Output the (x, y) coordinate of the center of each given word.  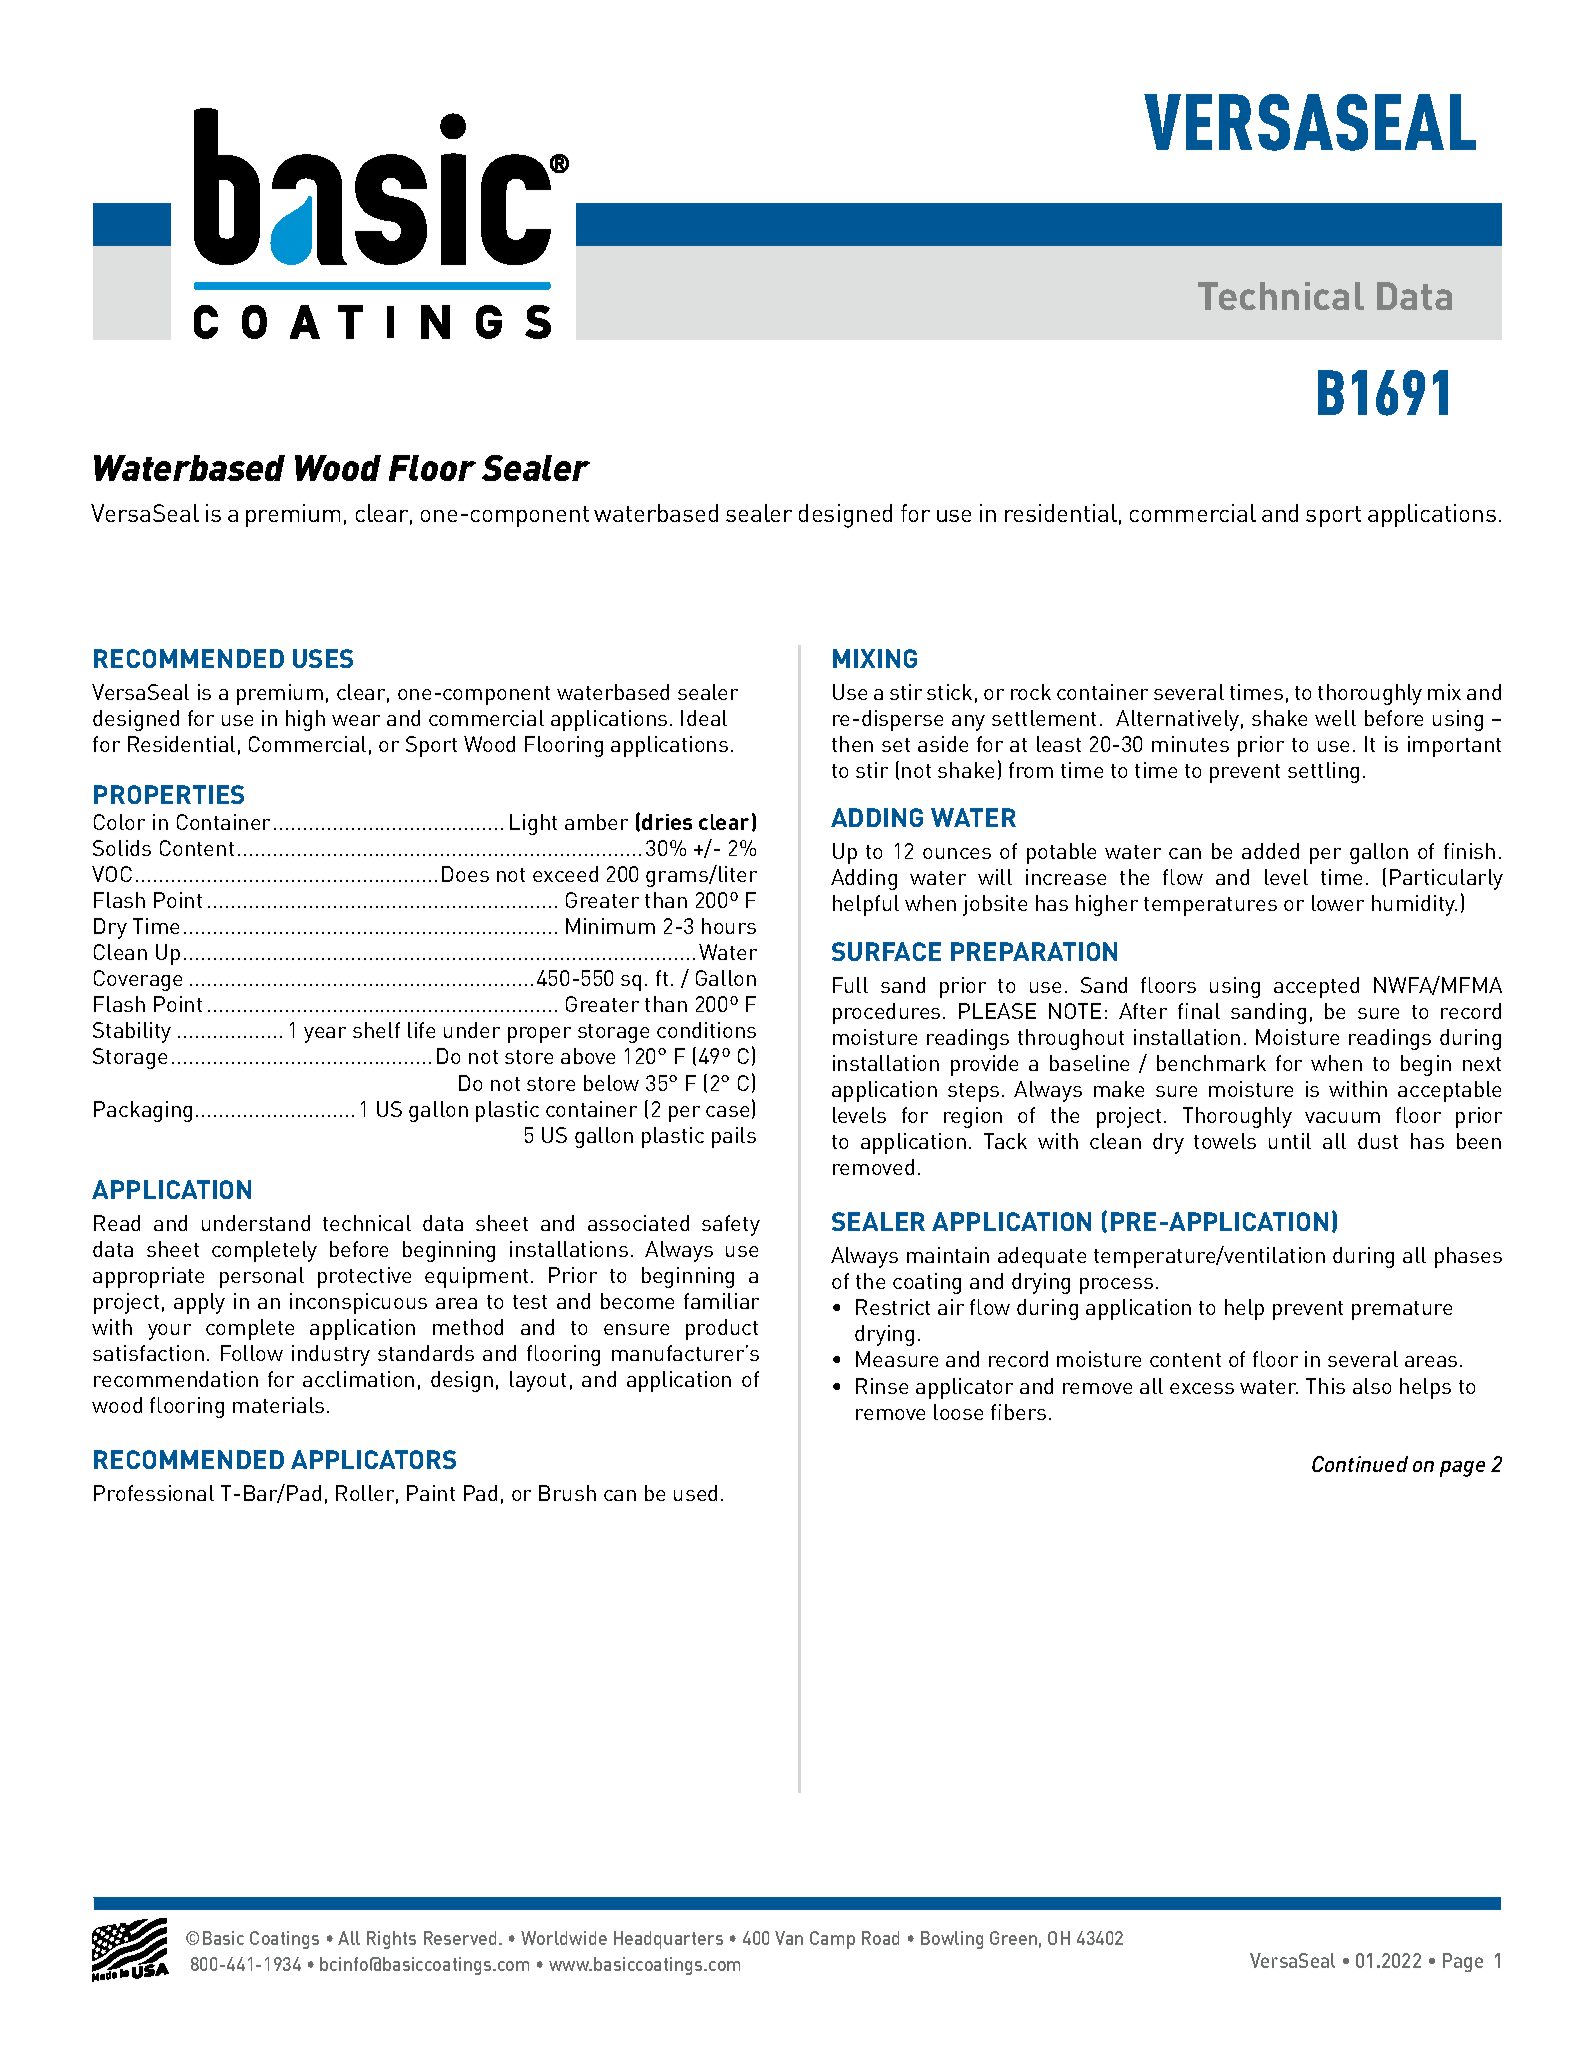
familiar (721, 1301)
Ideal (704, 718)
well (1335, 718)
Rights (391, 1940)
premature (1402, 1310)
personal (262, 1277)
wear (356, 720)
